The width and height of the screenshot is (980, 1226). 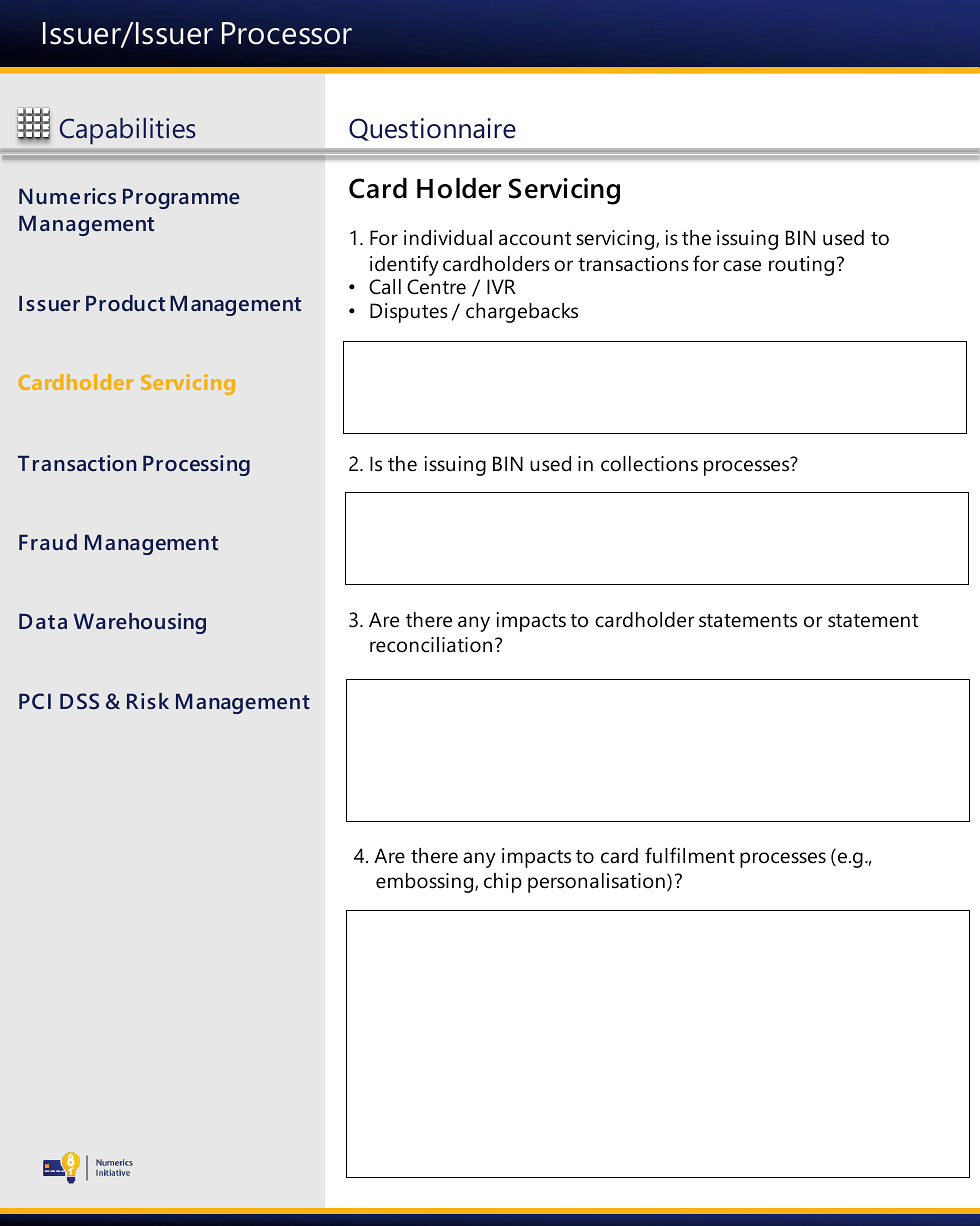 What do you see at coordinates (148, 701) in the screenshot?
I see `Risk` at bounding box center [148, 701].
